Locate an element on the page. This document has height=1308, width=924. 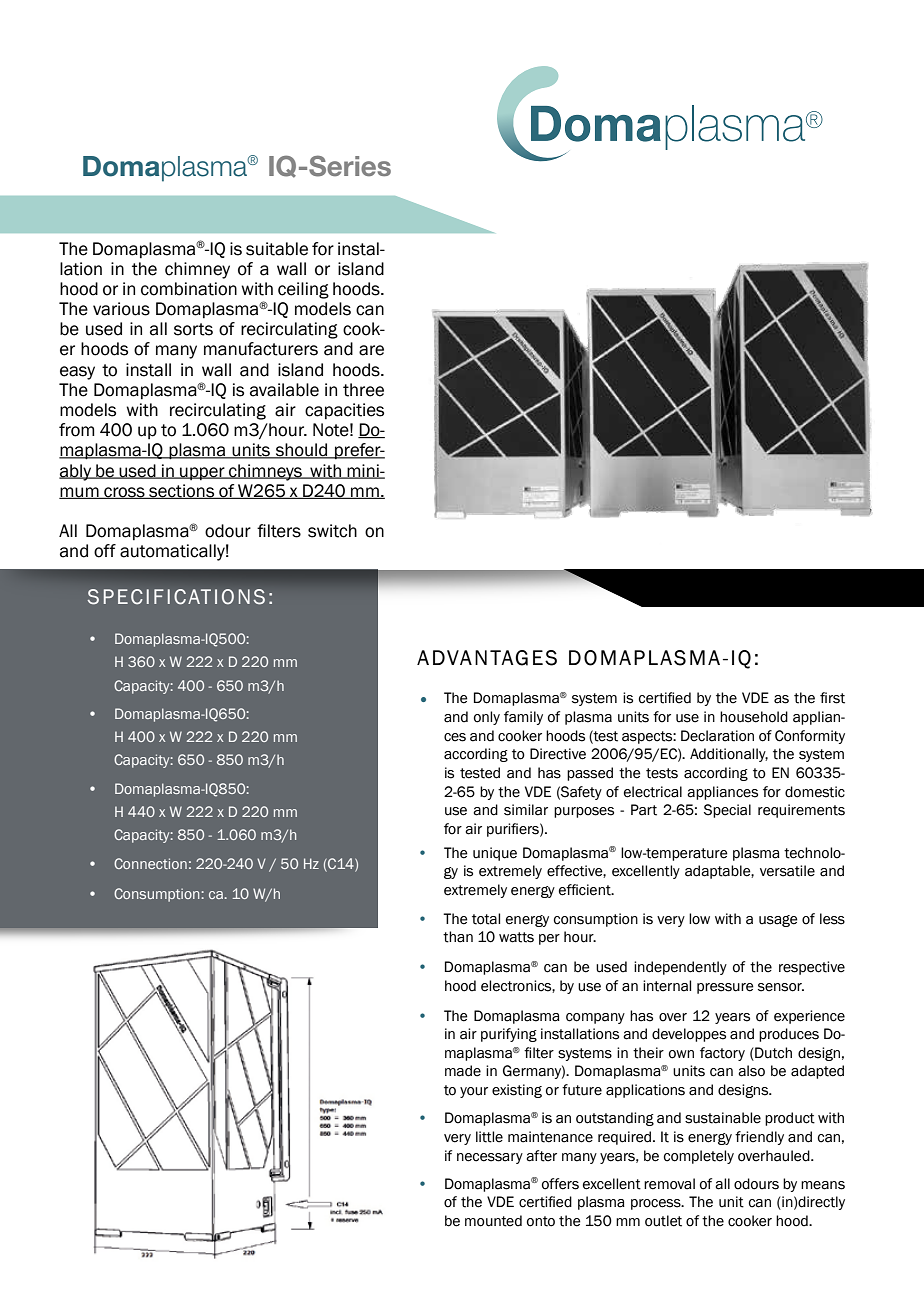
are is located at coordinates (371, 350).
